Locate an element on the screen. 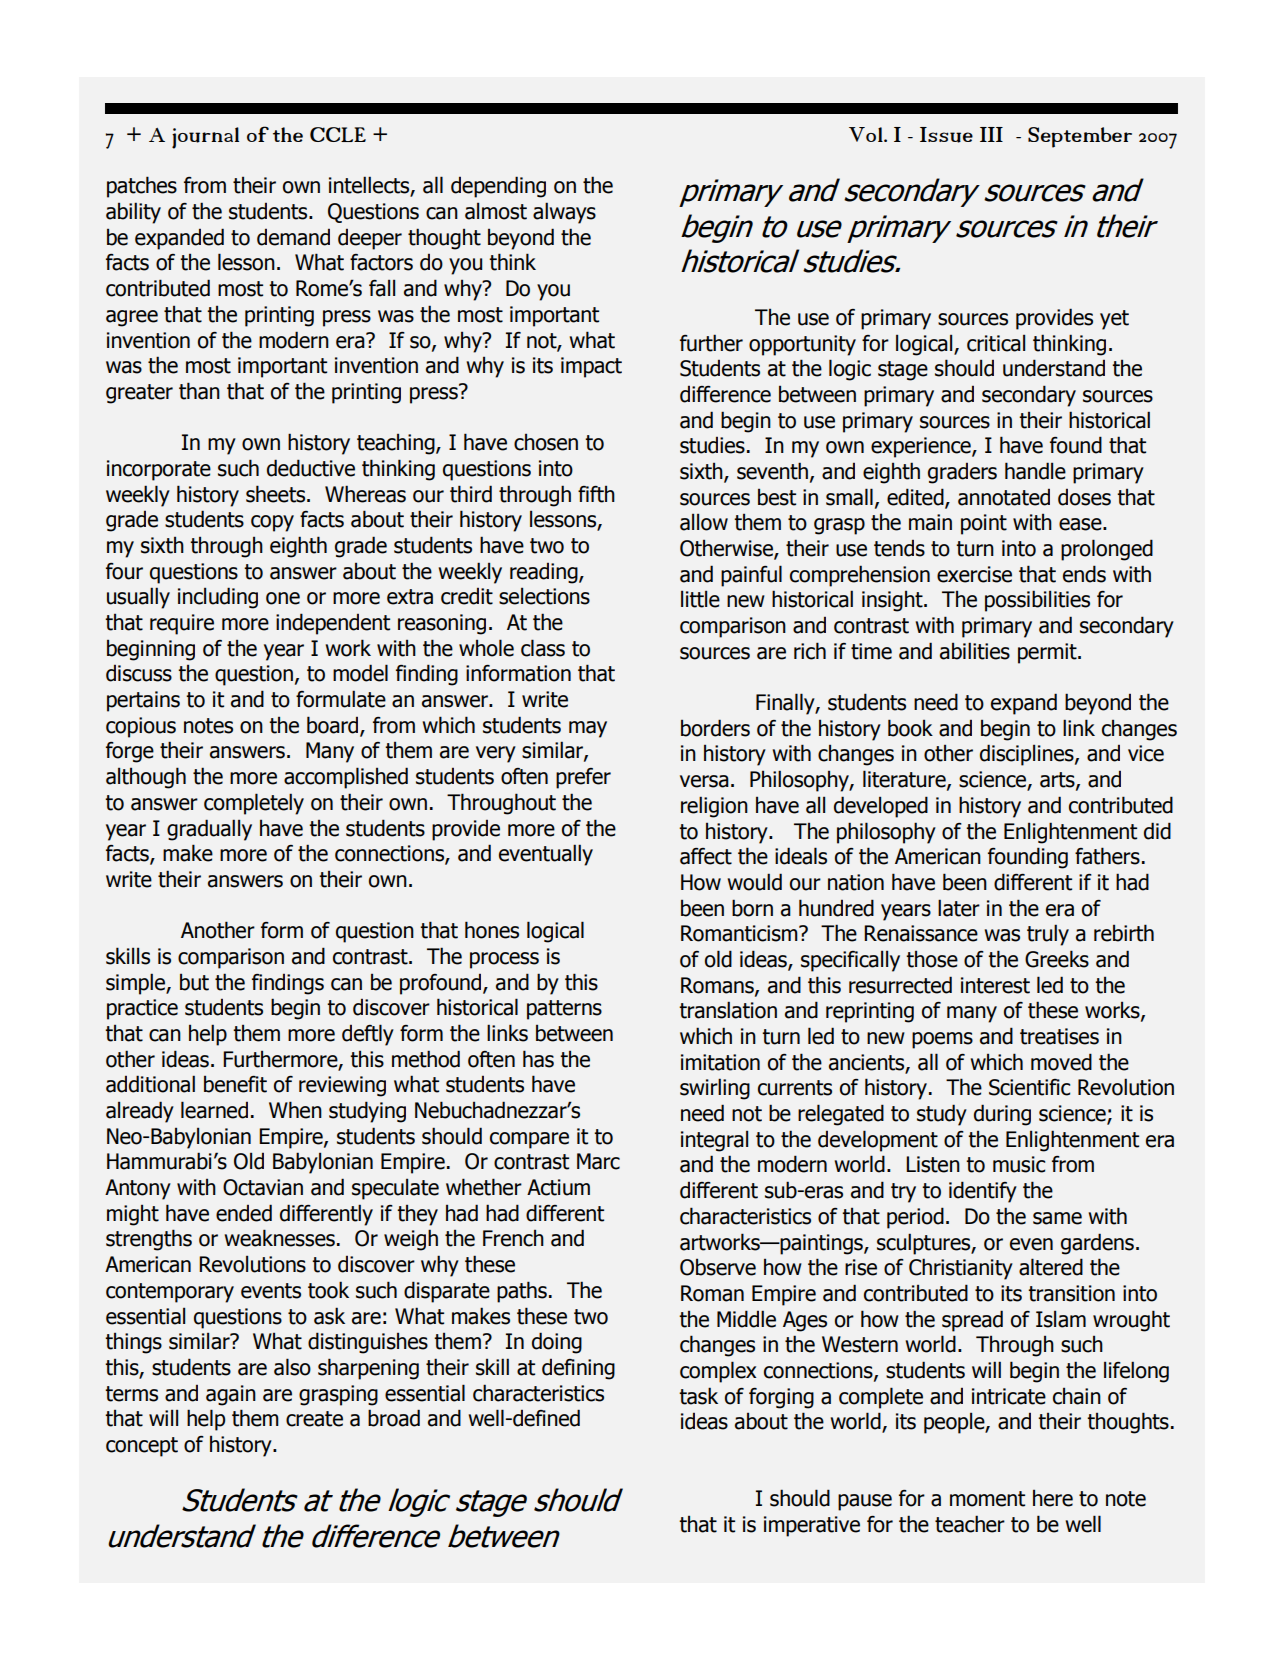 This screenshot has width=1284, height=1662. journal is located at coordinates (205, 138).
